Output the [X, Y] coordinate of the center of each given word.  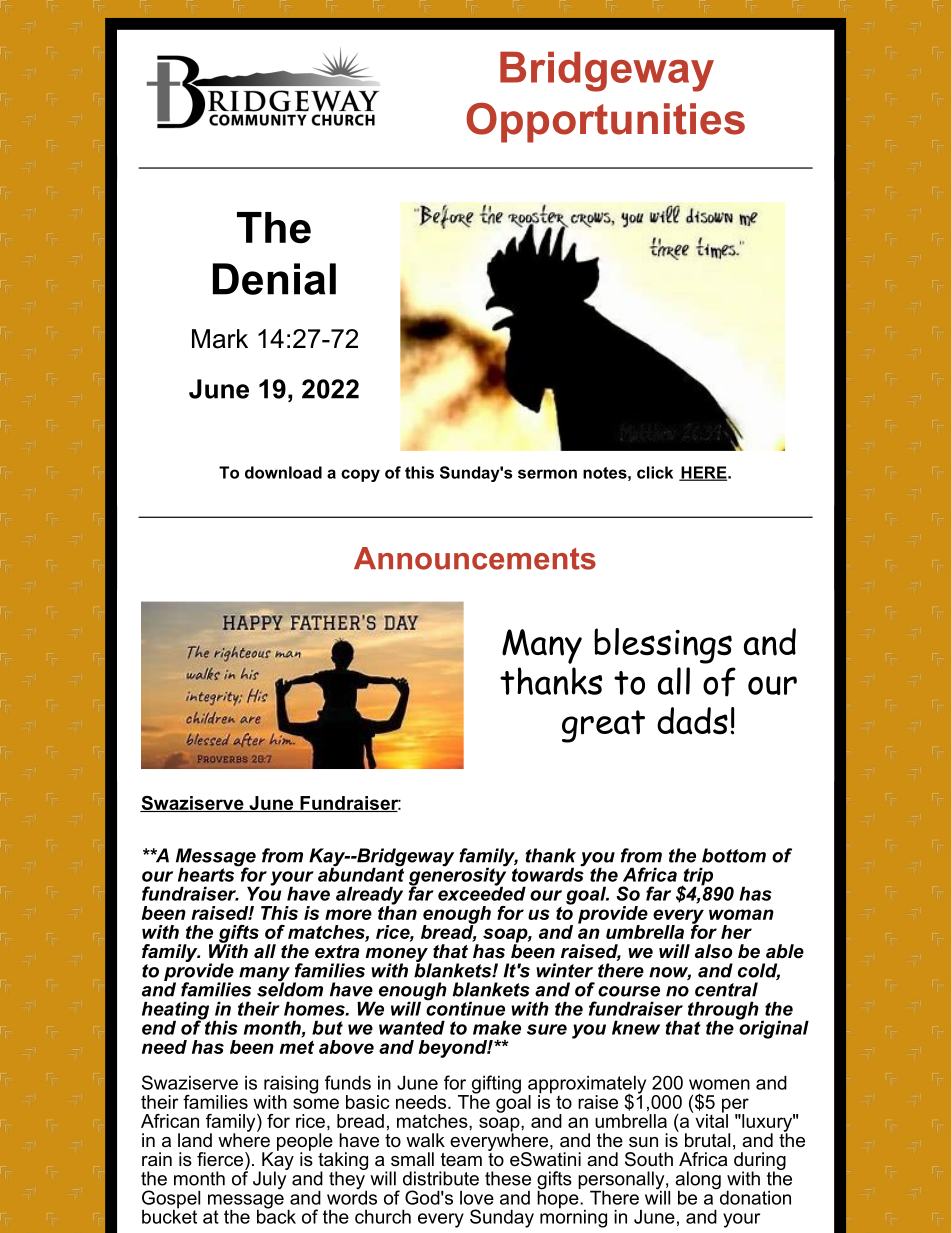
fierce [221, 1159]
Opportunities [605, 122]
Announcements [475, 558]
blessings [663, 646]
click [655, 472]
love [477, 1198]
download [283, 472]
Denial [274, 279]
